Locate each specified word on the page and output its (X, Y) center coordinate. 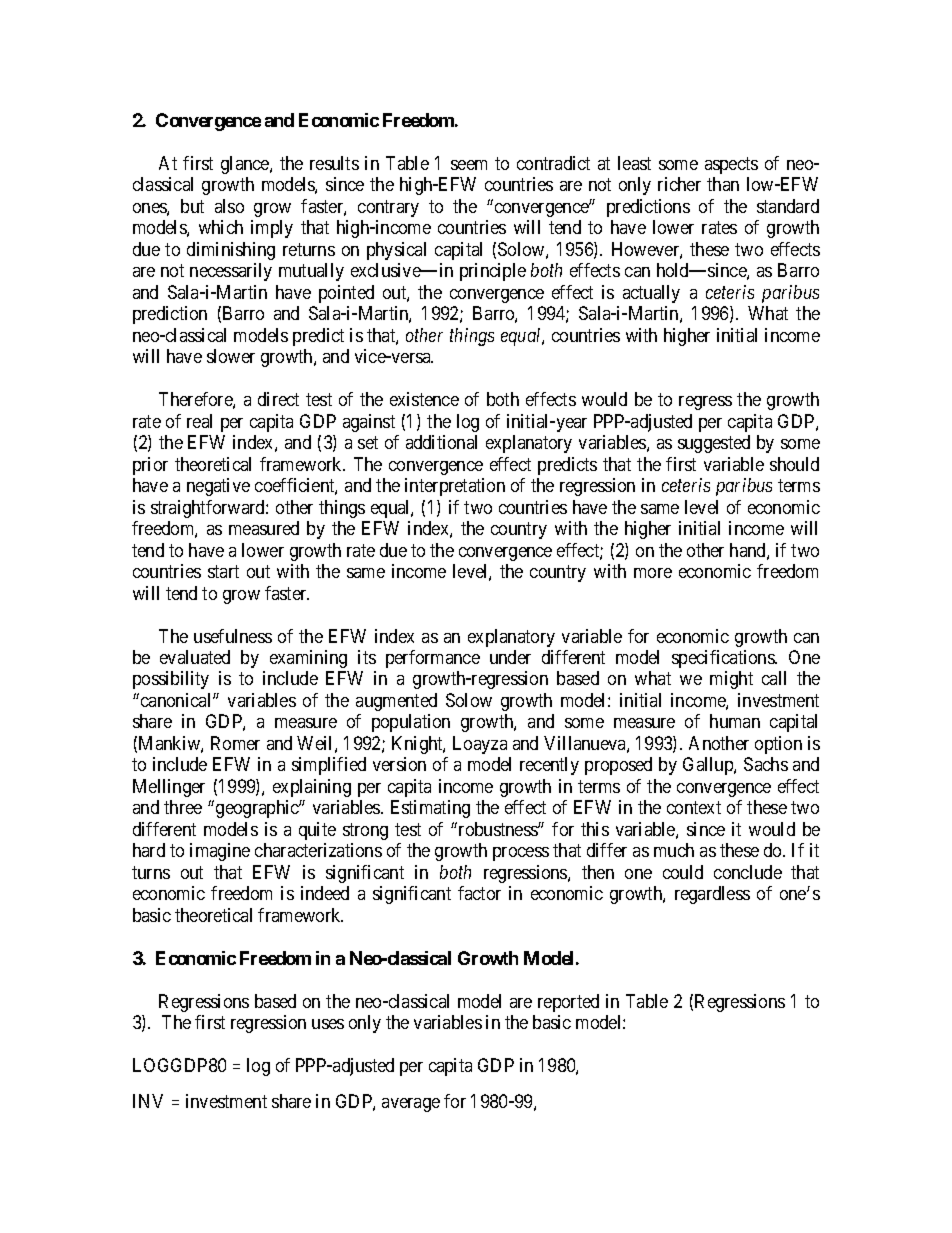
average (411, 1105)
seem (469, 165)
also (229, 206)
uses (328, 1024)
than (723, 184)
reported (568, 1003)
